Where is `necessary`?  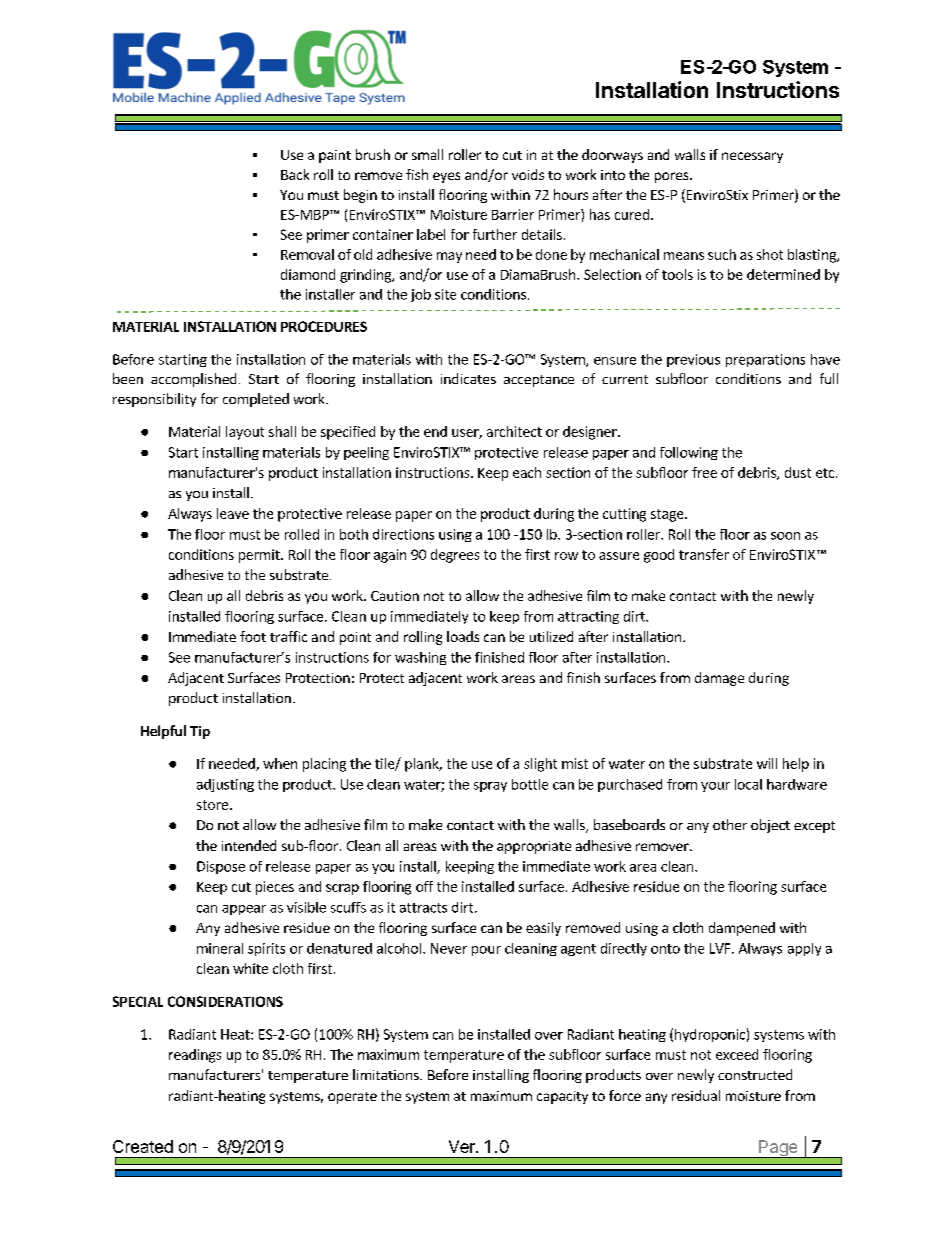
necessary is located at coordinates (752, 157).
